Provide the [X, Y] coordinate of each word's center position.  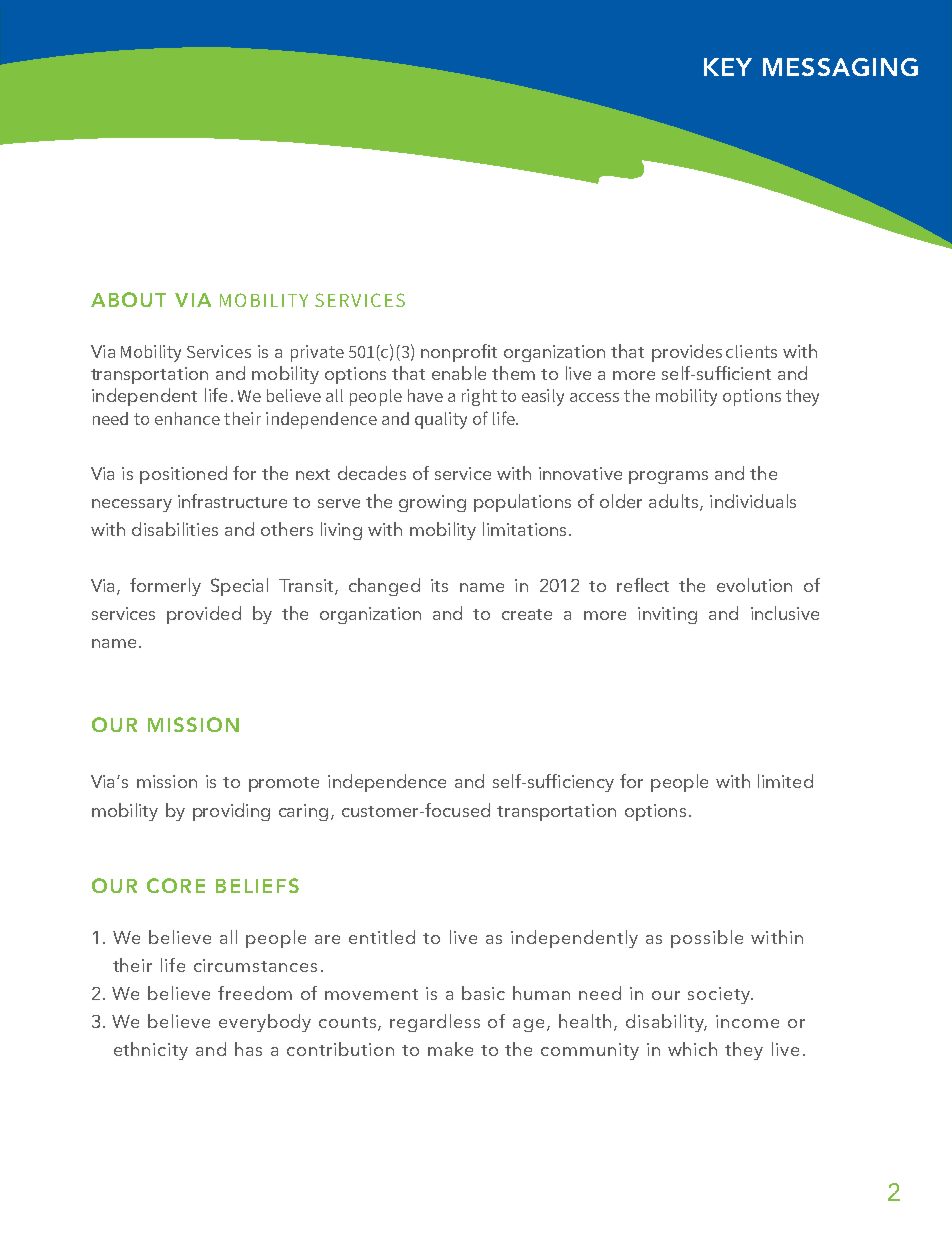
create [527, 614]
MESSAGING [840, 67]
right [479, 397]
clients [751, 351]
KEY [728, 67]
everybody [265, 1023]
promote [284, 784]
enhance [187, 418]
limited [785, 781]
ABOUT [128, 299]
